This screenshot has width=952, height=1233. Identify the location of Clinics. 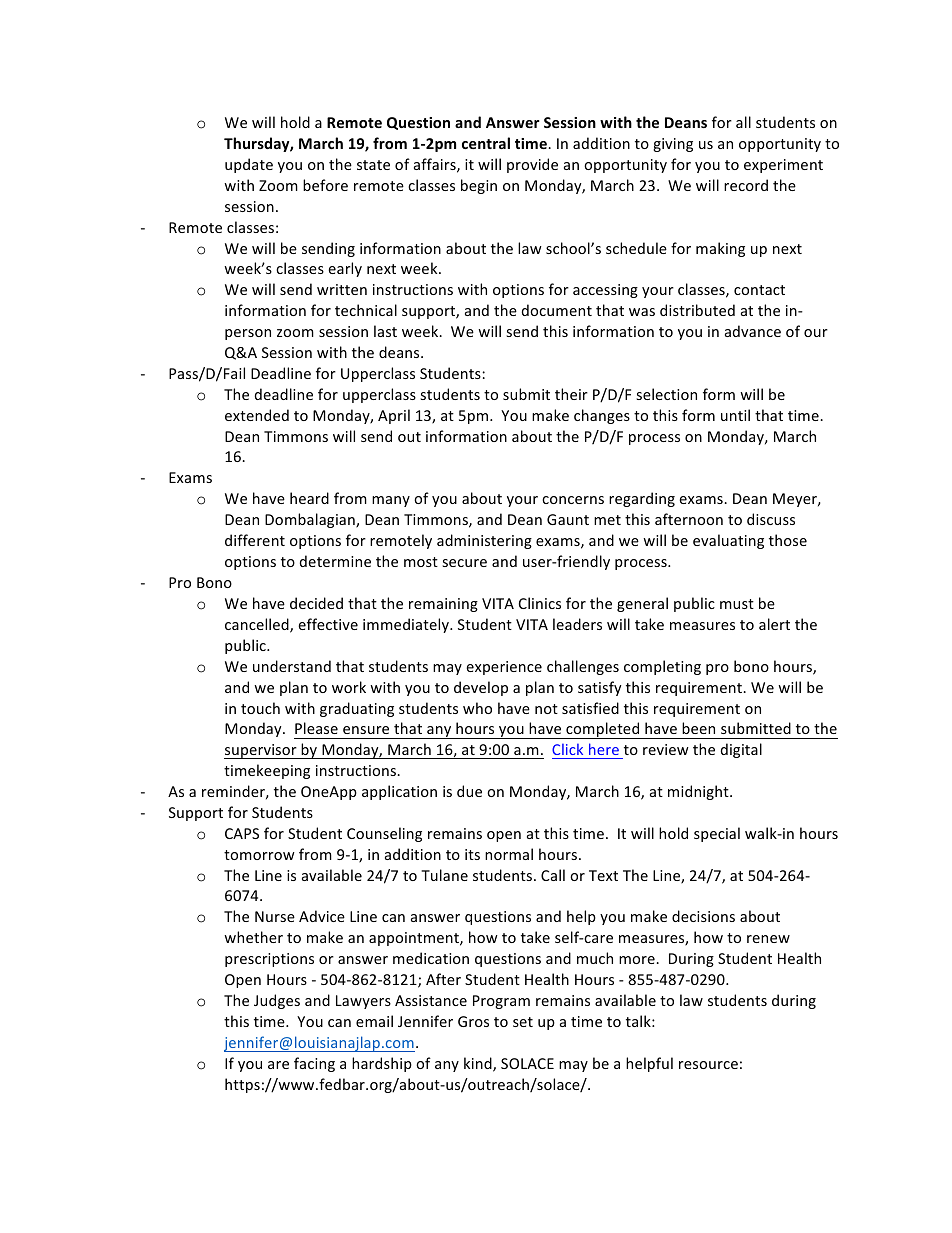
(540, 603).
